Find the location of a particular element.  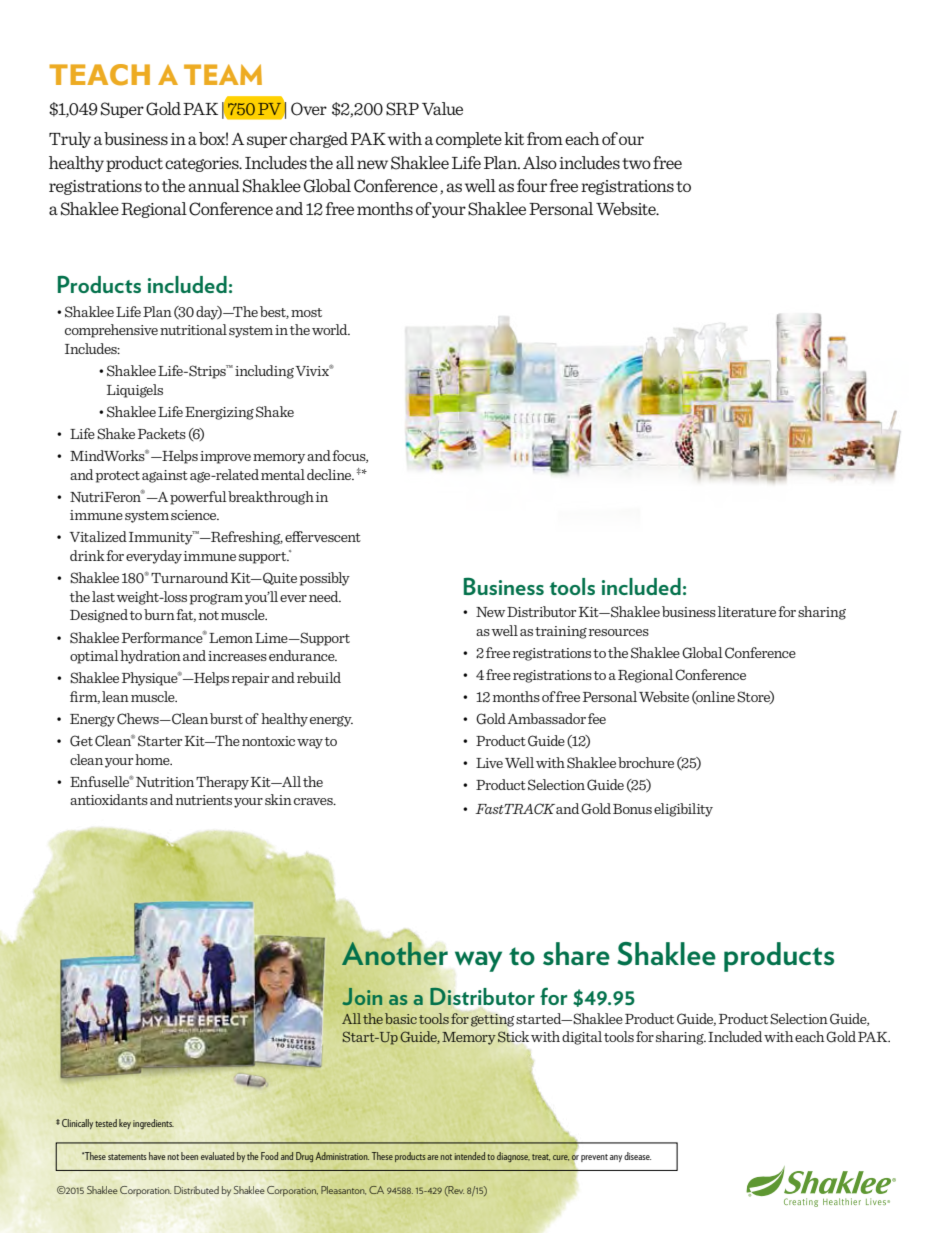

two is located at coordinates (636, 163).
